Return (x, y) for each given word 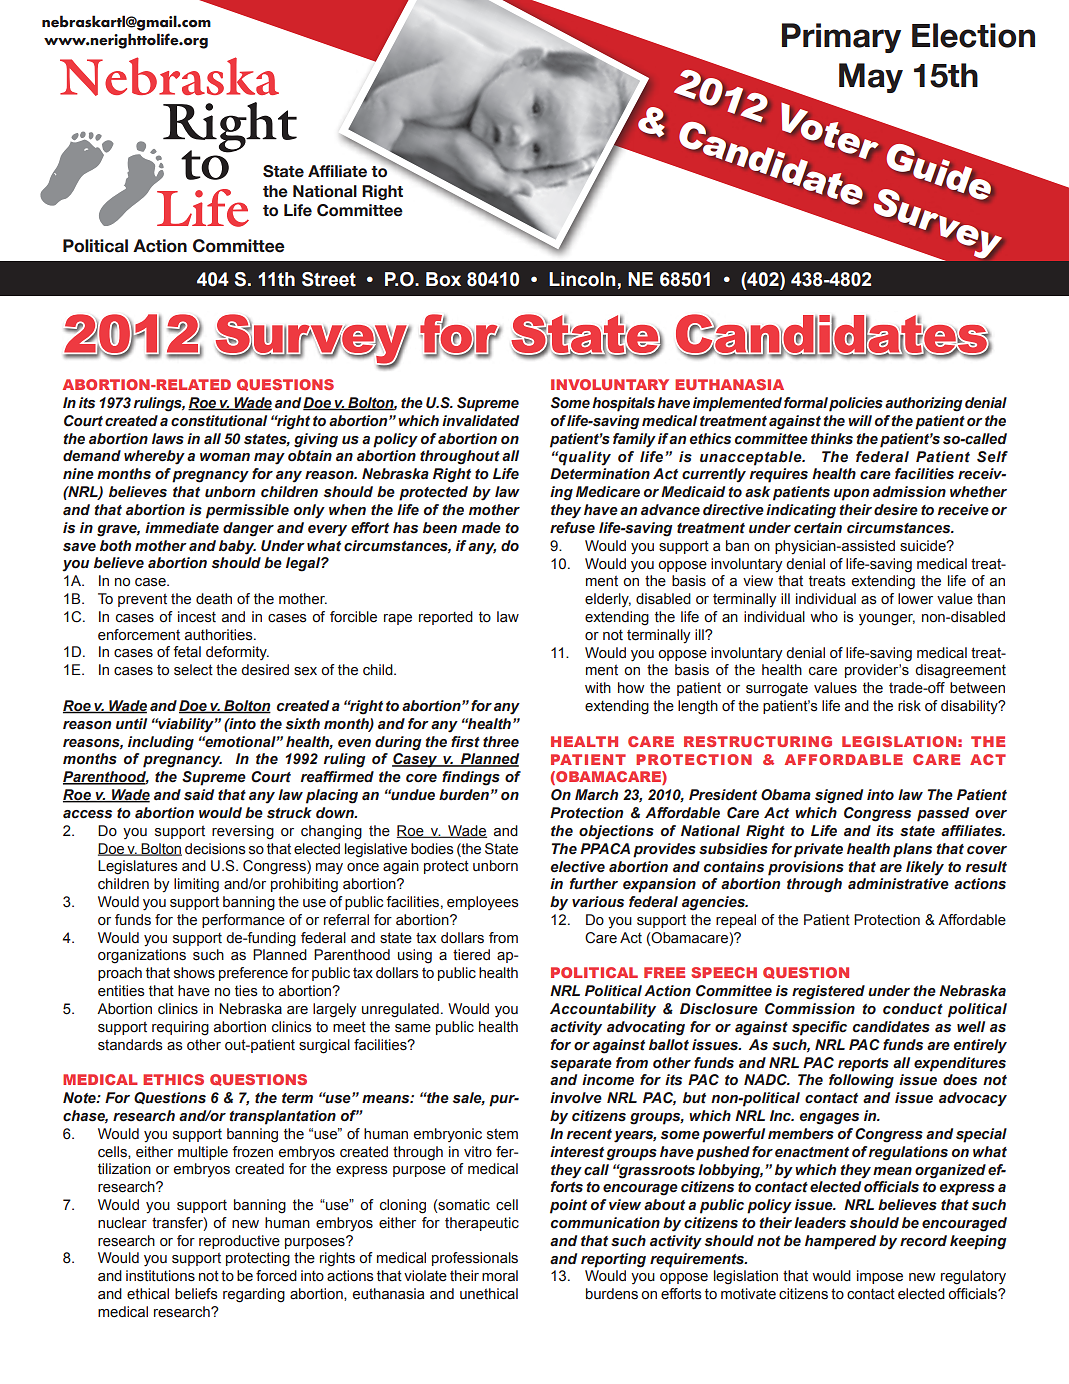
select (193, 670)
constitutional (219, 421)
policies (856, 404)
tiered (471, 955)
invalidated (480, 421)
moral (500, 1276)
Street (329, 279)
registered (828, 992)
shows (194, 973)
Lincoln (582, 279)
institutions (160, 1276)
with (598, 687)
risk (909, 706)
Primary (841, 38)
